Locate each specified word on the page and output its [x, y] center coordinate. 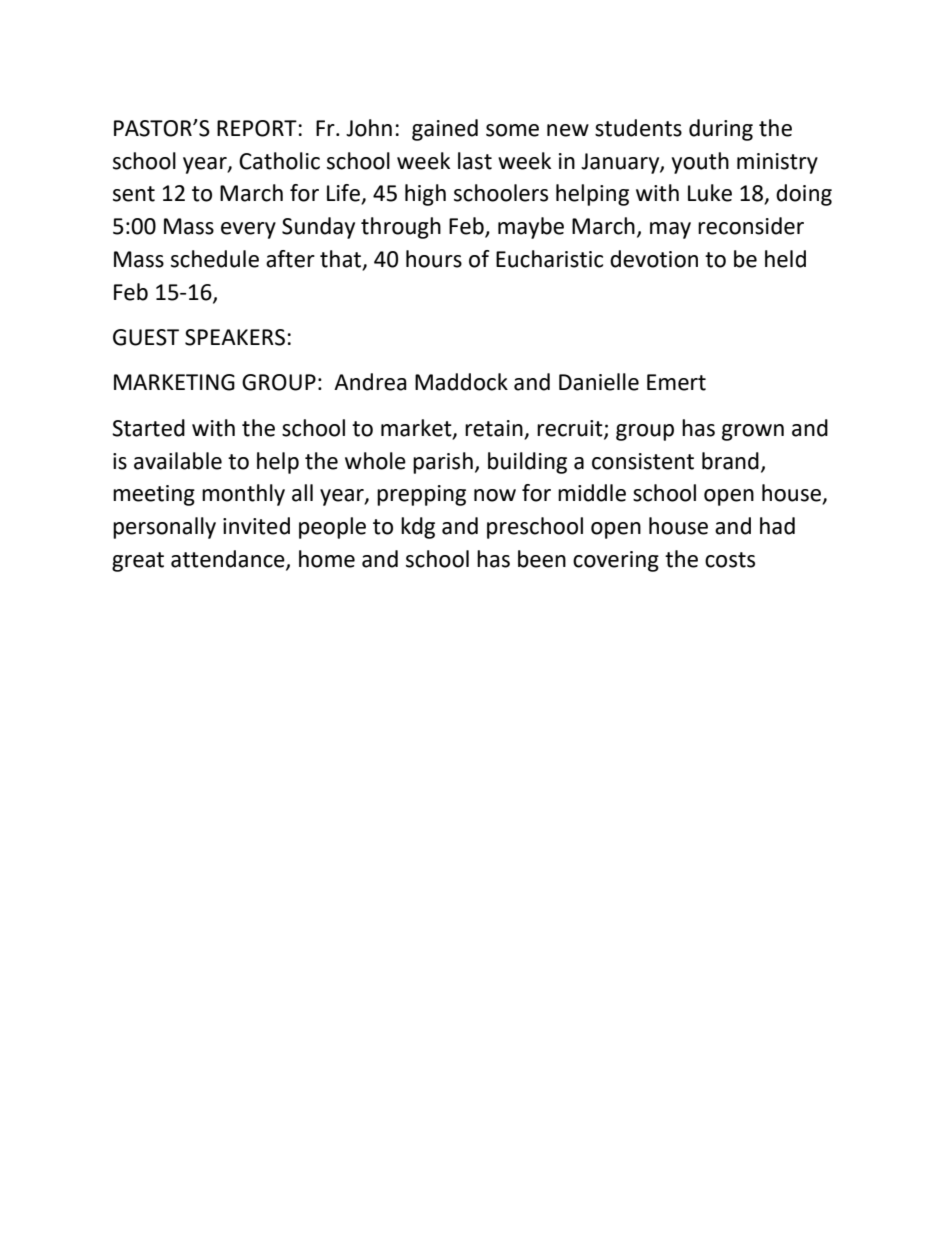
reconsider [751, 226]
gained [445, 130]
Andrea [370, 382]
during [721, 130]
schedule [215, 259]
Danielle [599, 382]
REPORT [257, 128]
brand [730, 461]
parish [443, 463]
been [542, 559]
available [178, 461]
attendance [229, 560]
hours [434, 259]
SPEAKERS [235, 337]
